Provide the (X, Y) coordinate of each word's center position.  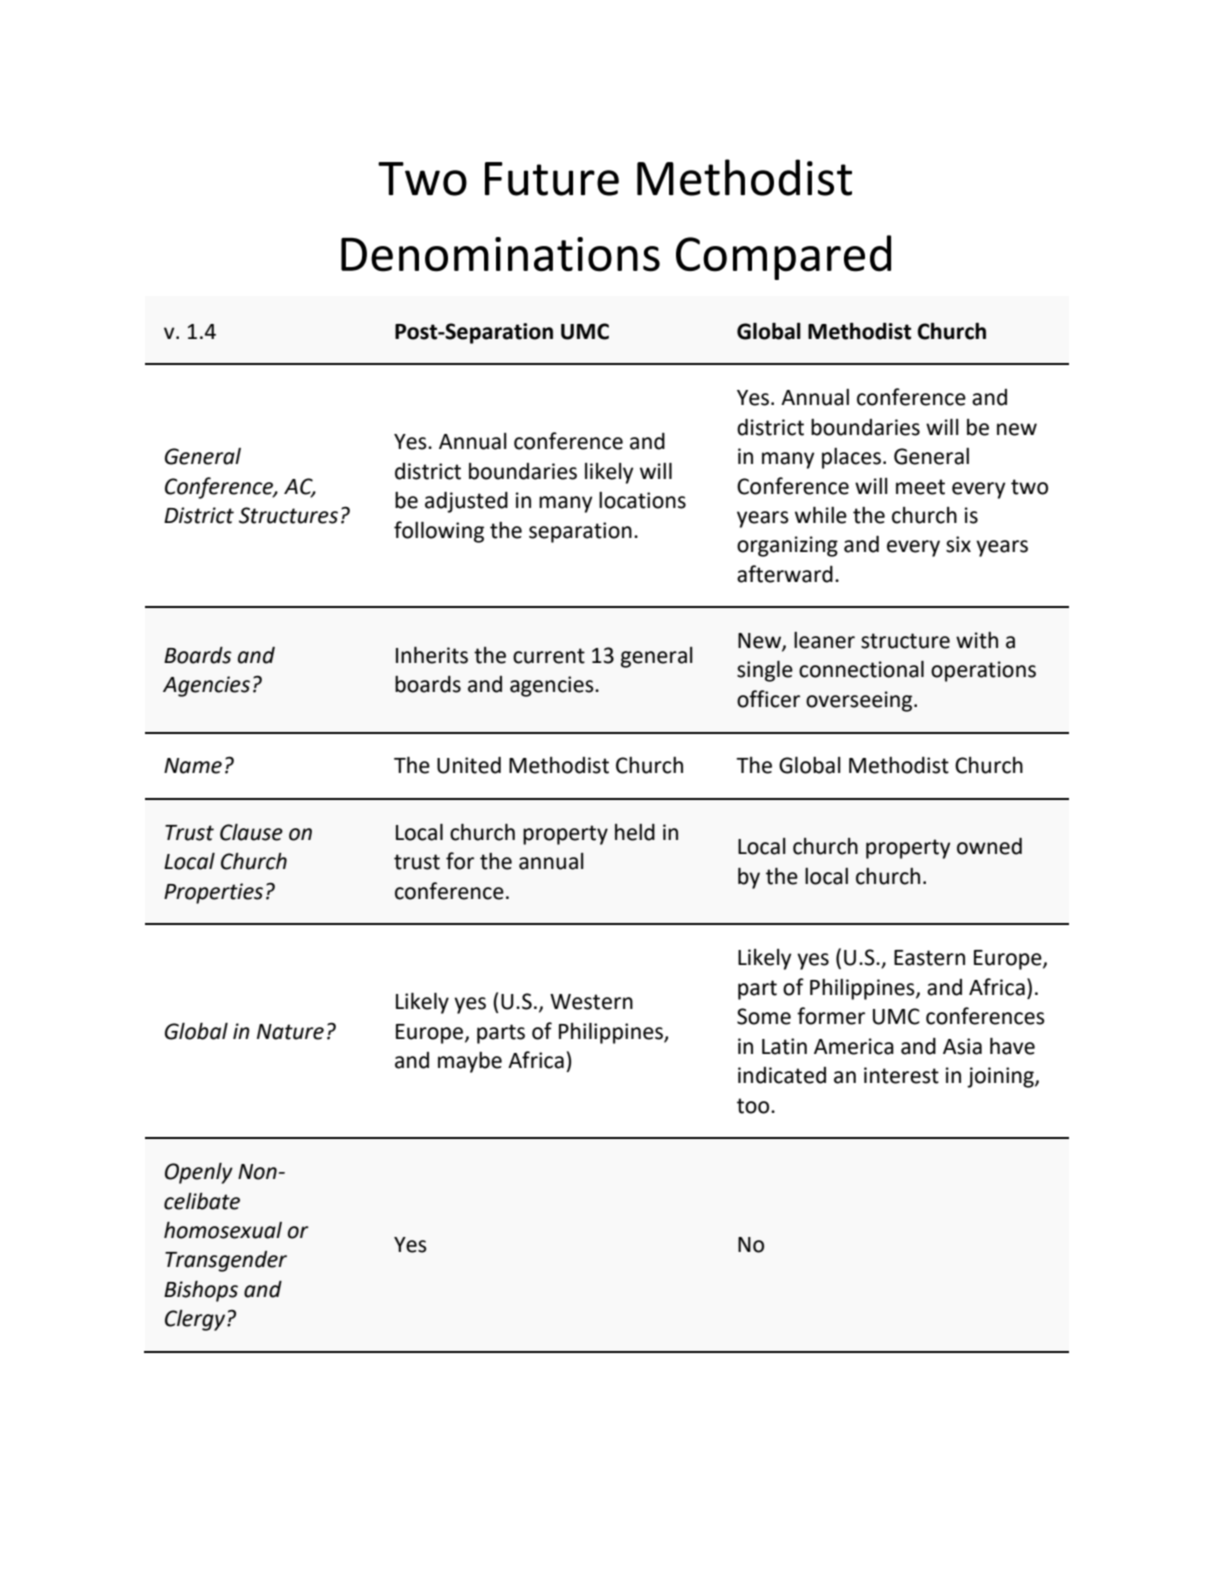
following (439, 532)
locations (642, 500)
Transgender (226, 1261)
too (754, 1106)
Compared (783, 257)
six (958, 544)
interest (901, 1075)
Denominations (500, 254)
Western (591, 1002)
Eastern (929, 958)
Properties (213, 893)
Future (552, 179)
